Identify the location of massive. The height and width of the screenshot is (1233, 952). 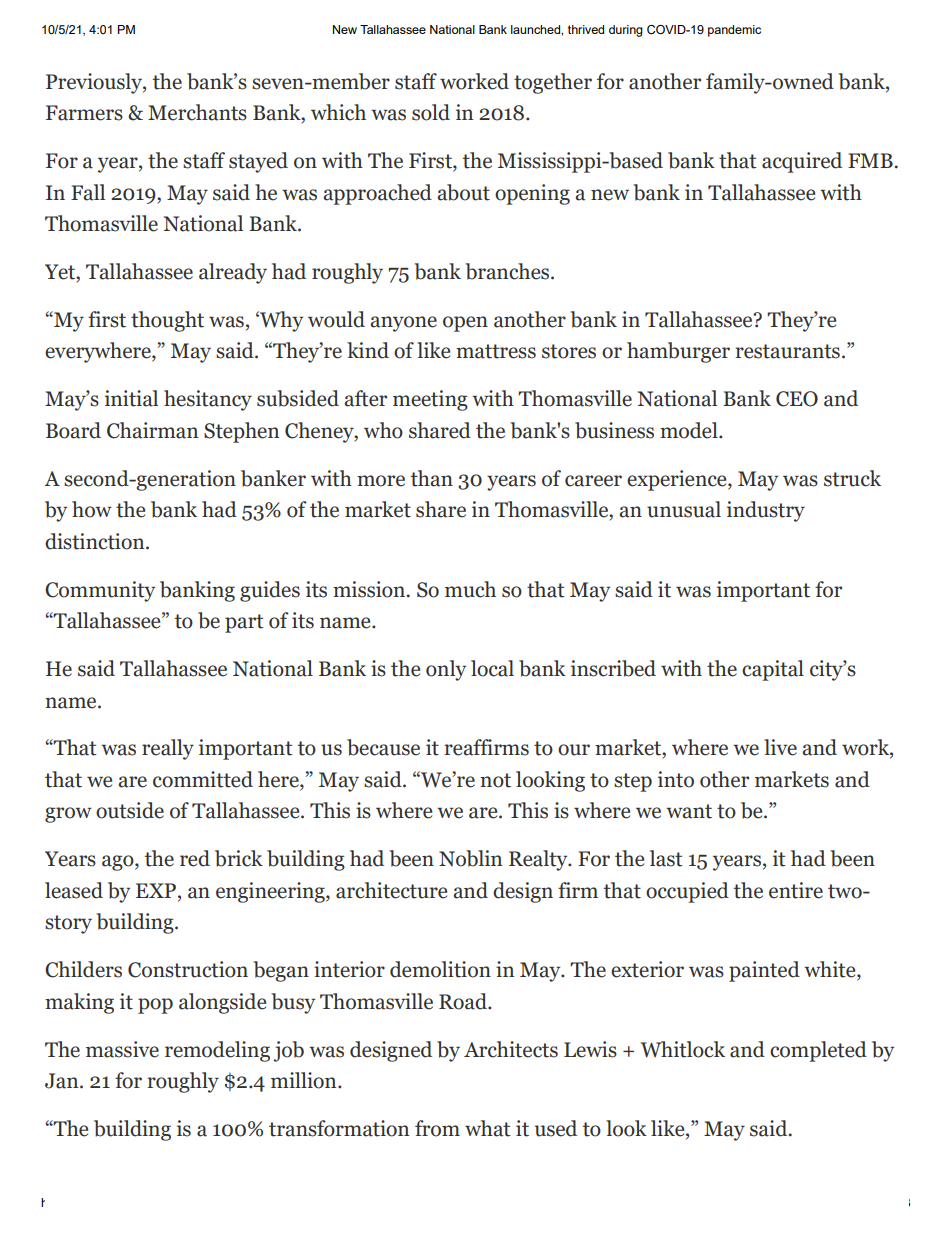
(122, 1049).
